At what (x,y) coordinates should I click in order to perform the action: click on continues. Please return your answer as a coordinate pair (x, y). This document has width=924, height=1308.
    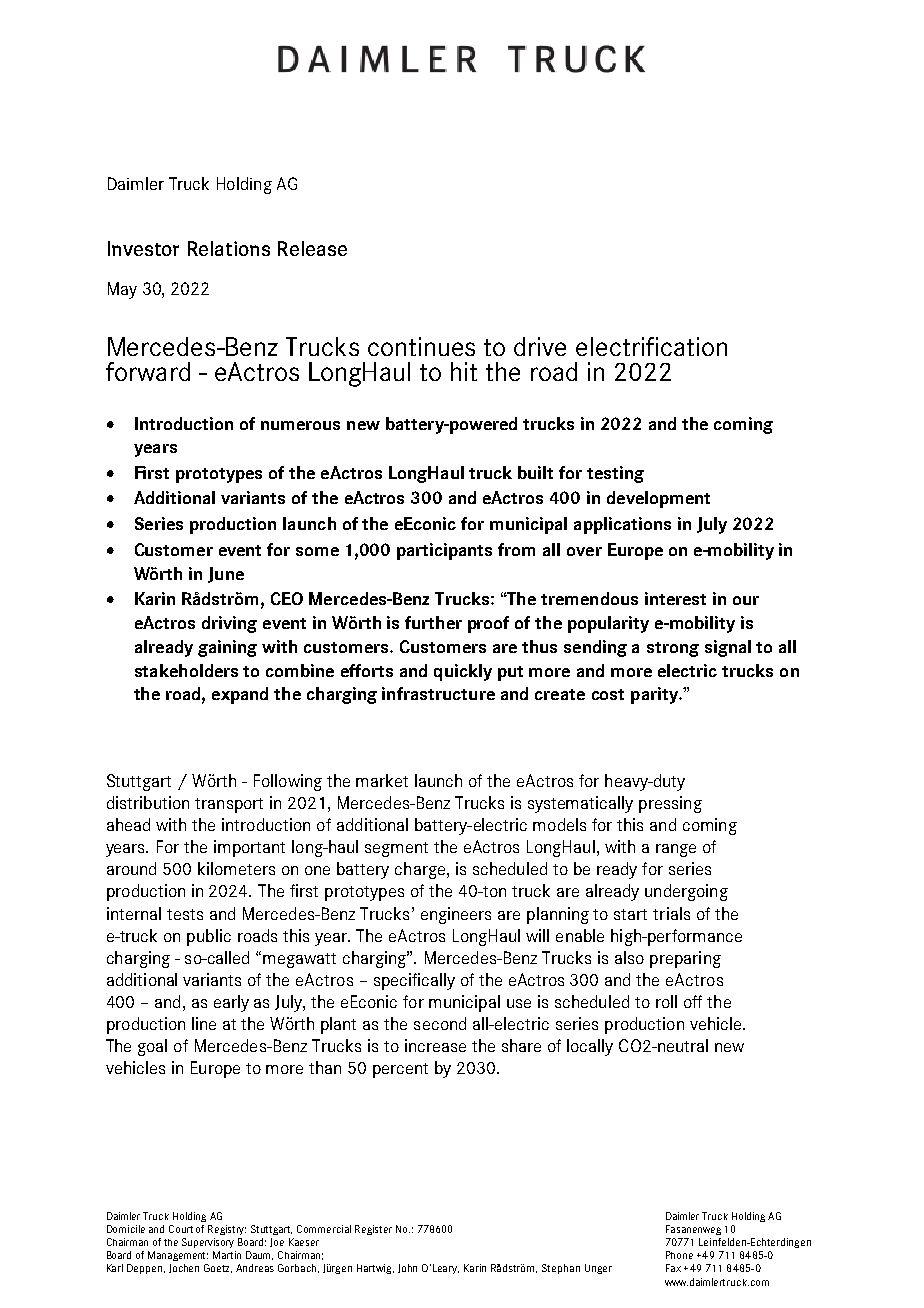
    Looking at the image, I should click on (421, 346).
